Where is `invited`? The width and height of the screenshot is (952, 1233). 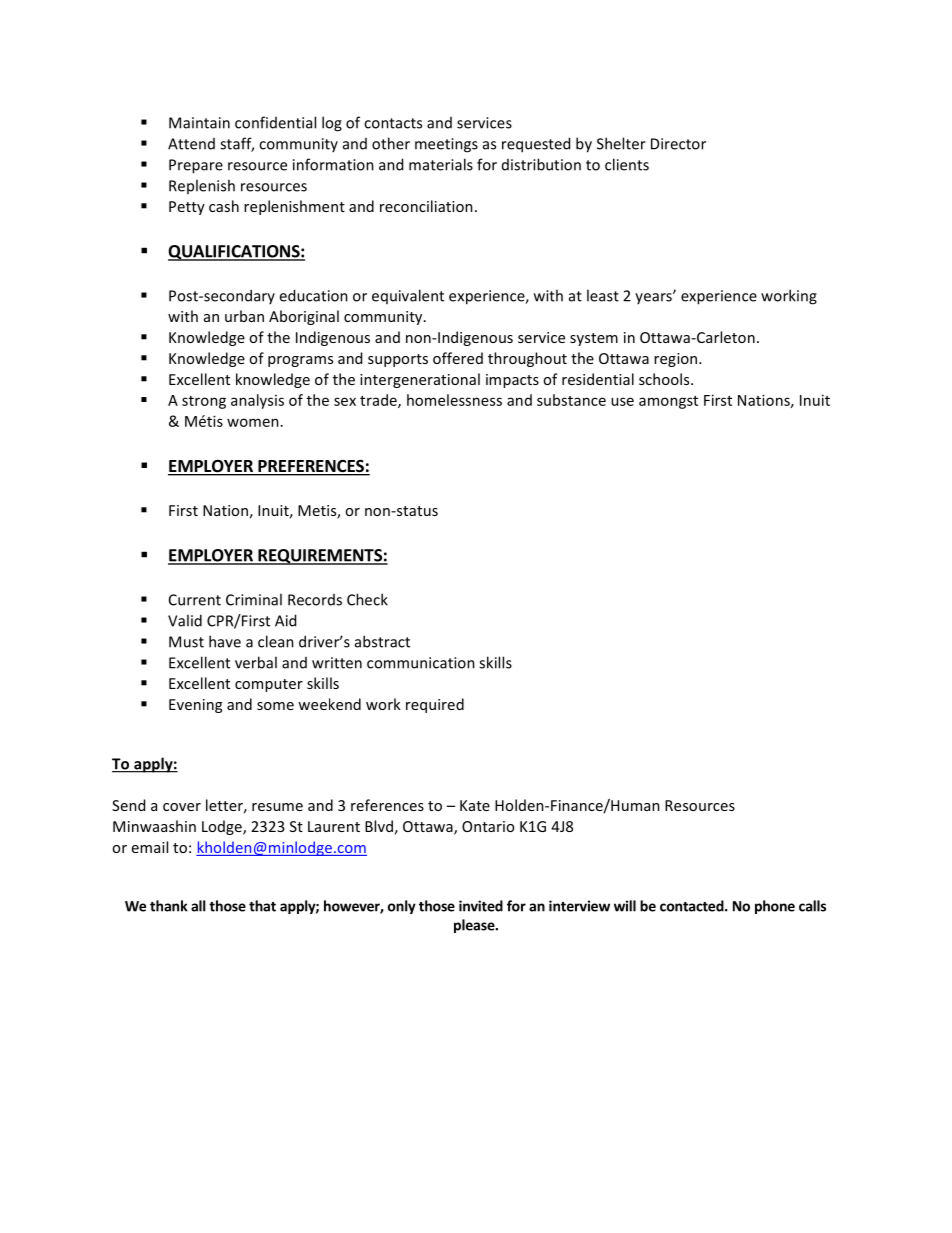 invited is located at coordinates (481, 906).
